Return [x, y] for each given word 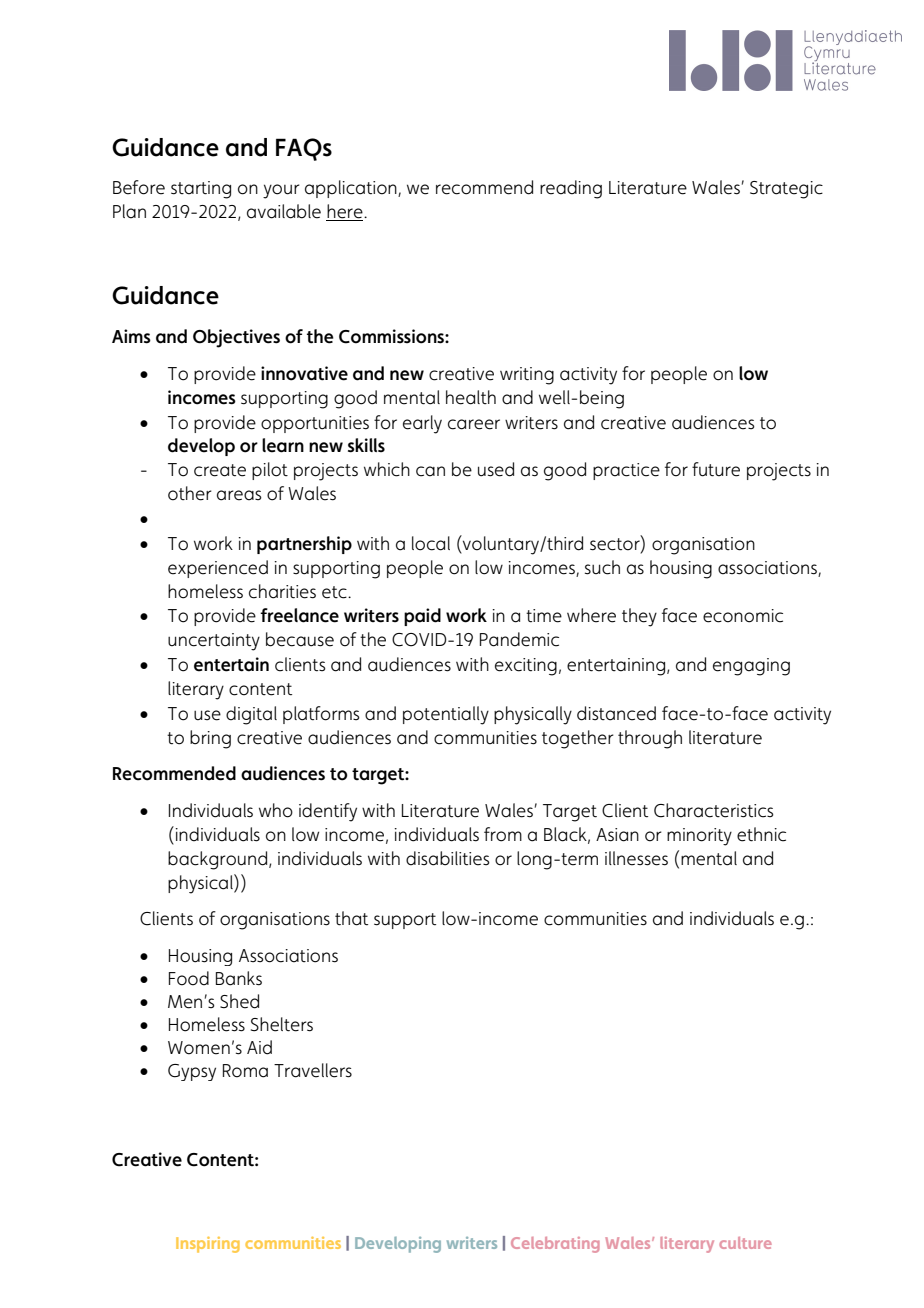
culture [745, 1243]
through [650, 739]
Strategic [786, 190]
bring [210, 739]
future [716, 469]
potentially [446, 715]
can [430, 471]
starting [201, 190]
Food [189, 978]
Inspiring [208, 1245]
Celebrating [555, 1245]
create [220, 470]
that [351, 918]
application [352, 189]
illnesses [636, 858]
